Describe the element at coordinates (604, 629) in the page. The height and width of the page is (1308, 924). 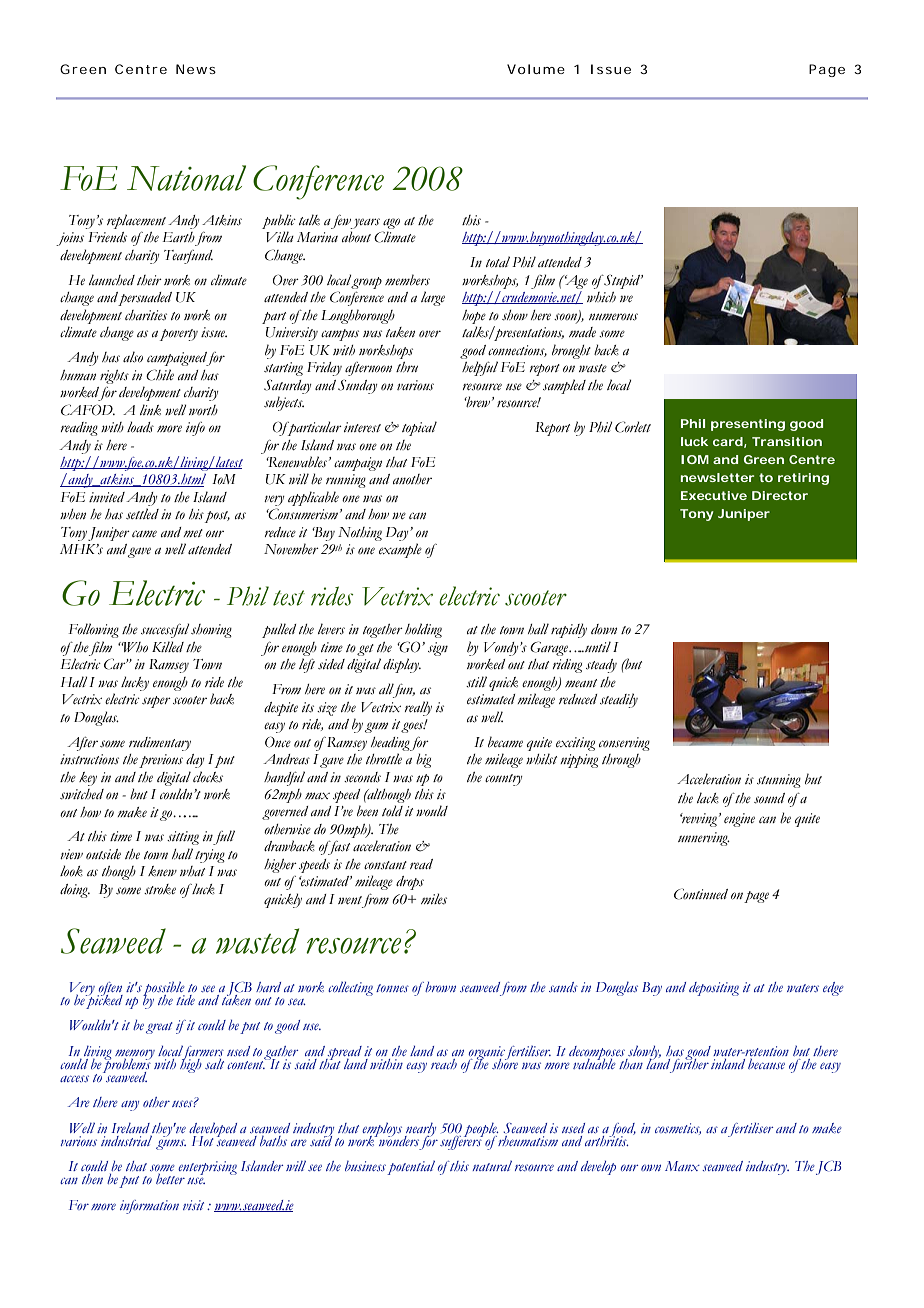
I see `down` at that location.
